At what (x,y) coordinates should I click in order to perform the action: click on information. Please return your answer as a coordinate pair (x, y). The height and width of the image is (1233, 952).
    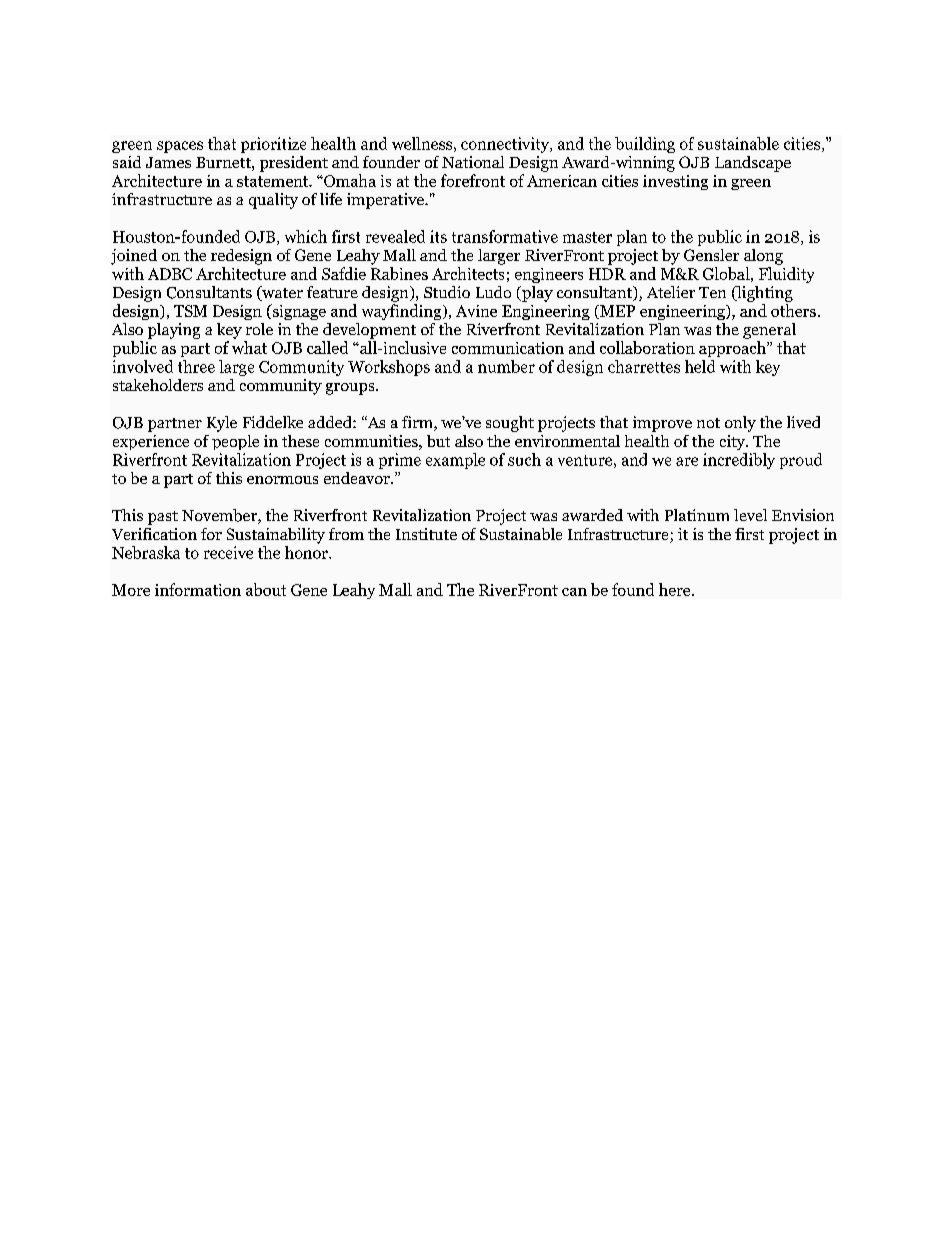
    Looking at the image, I should click on (198, 589).
